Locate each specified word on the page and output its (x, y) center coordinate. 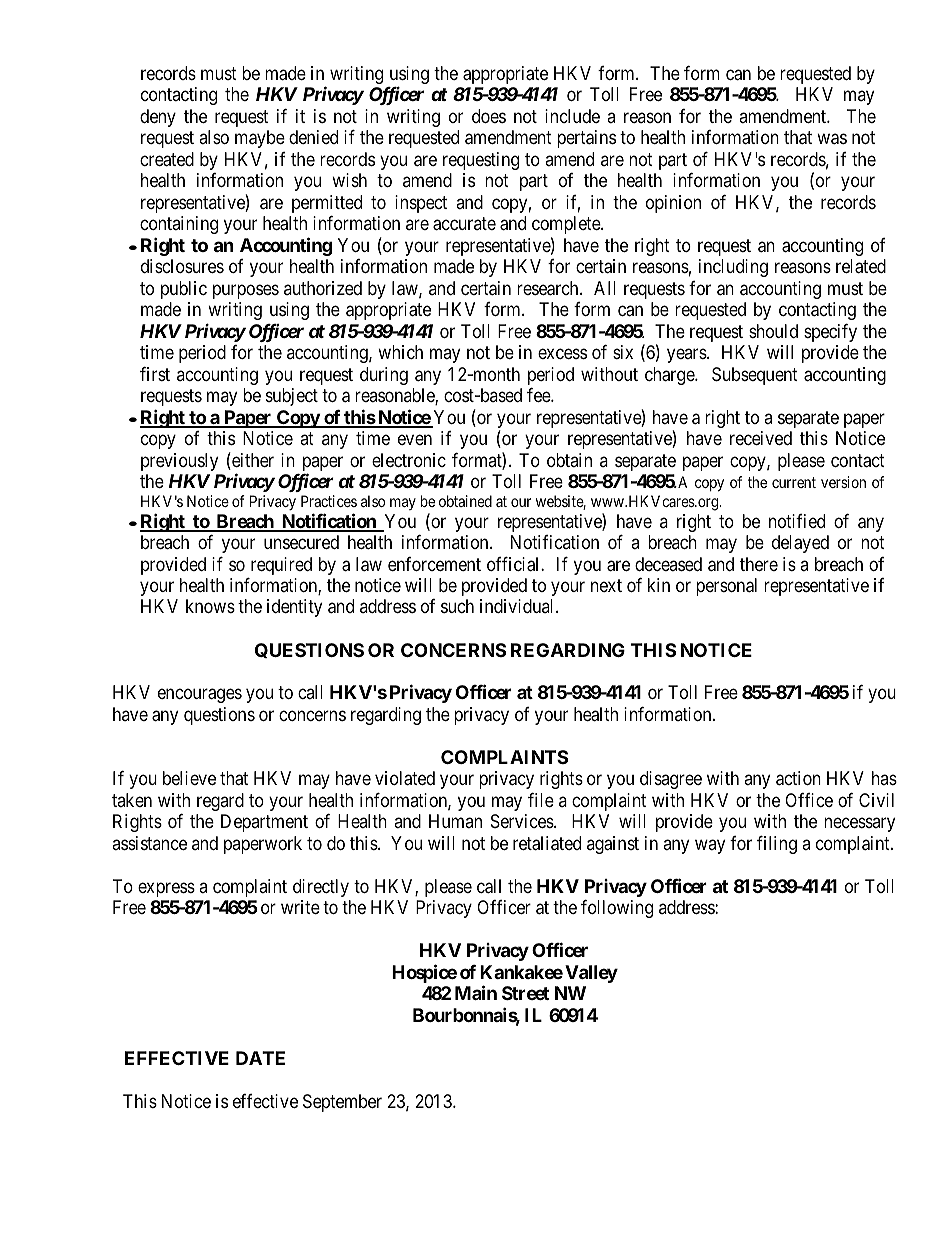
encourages (200, 696)
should (773, 331)
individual (518, 606)
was (832, 139)
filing (777, 845)
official (514, 564)
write (300, 907)
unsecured (301, 542)
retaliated (547, 843)
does (489, 116)
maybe (260, 139)
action (798, 778)
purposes (246, 291)
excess (562, 354)
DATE (260, 1058)
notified (797, 521)
